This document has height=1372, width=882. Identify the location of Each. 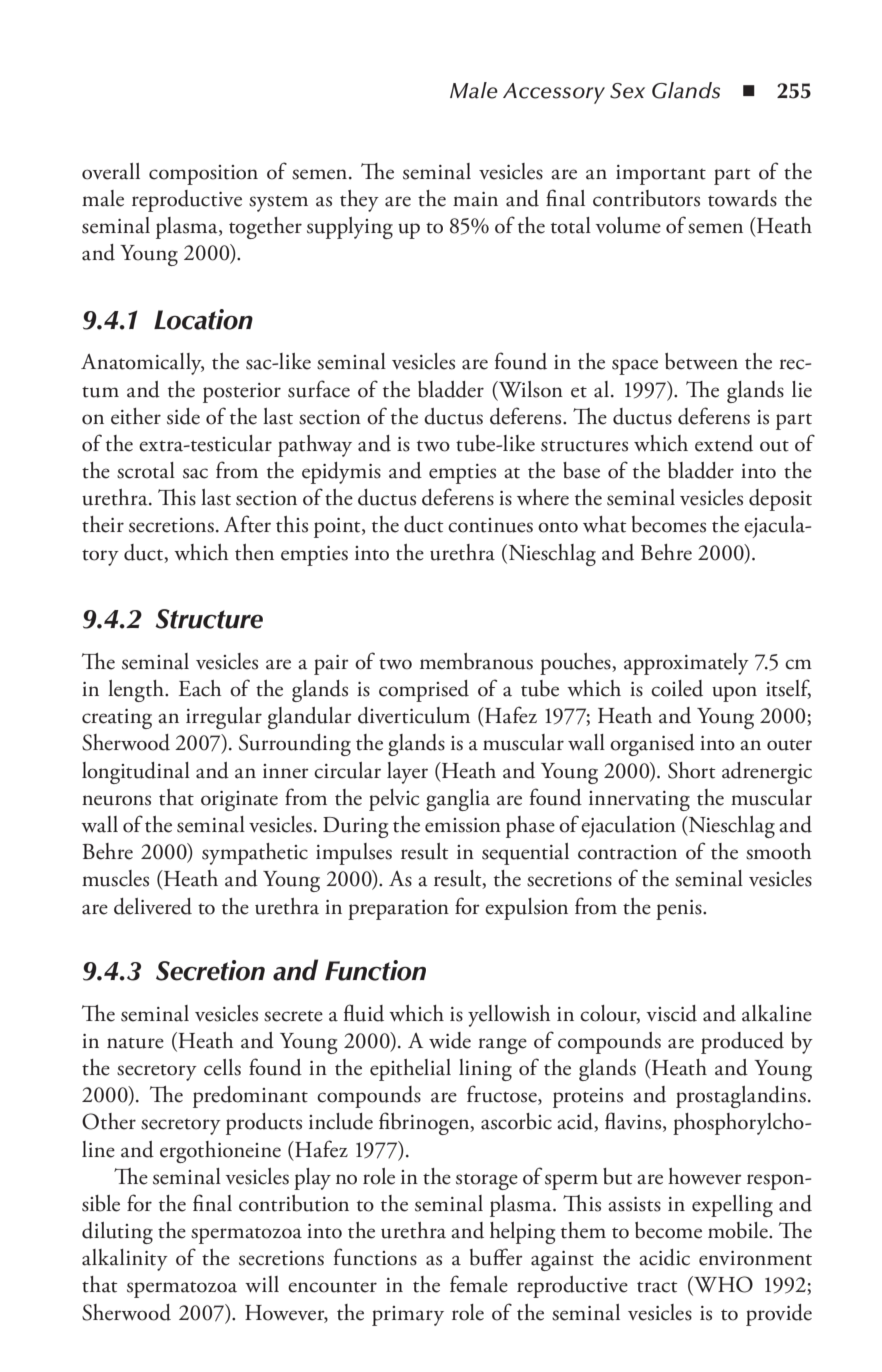
(200, 688).
